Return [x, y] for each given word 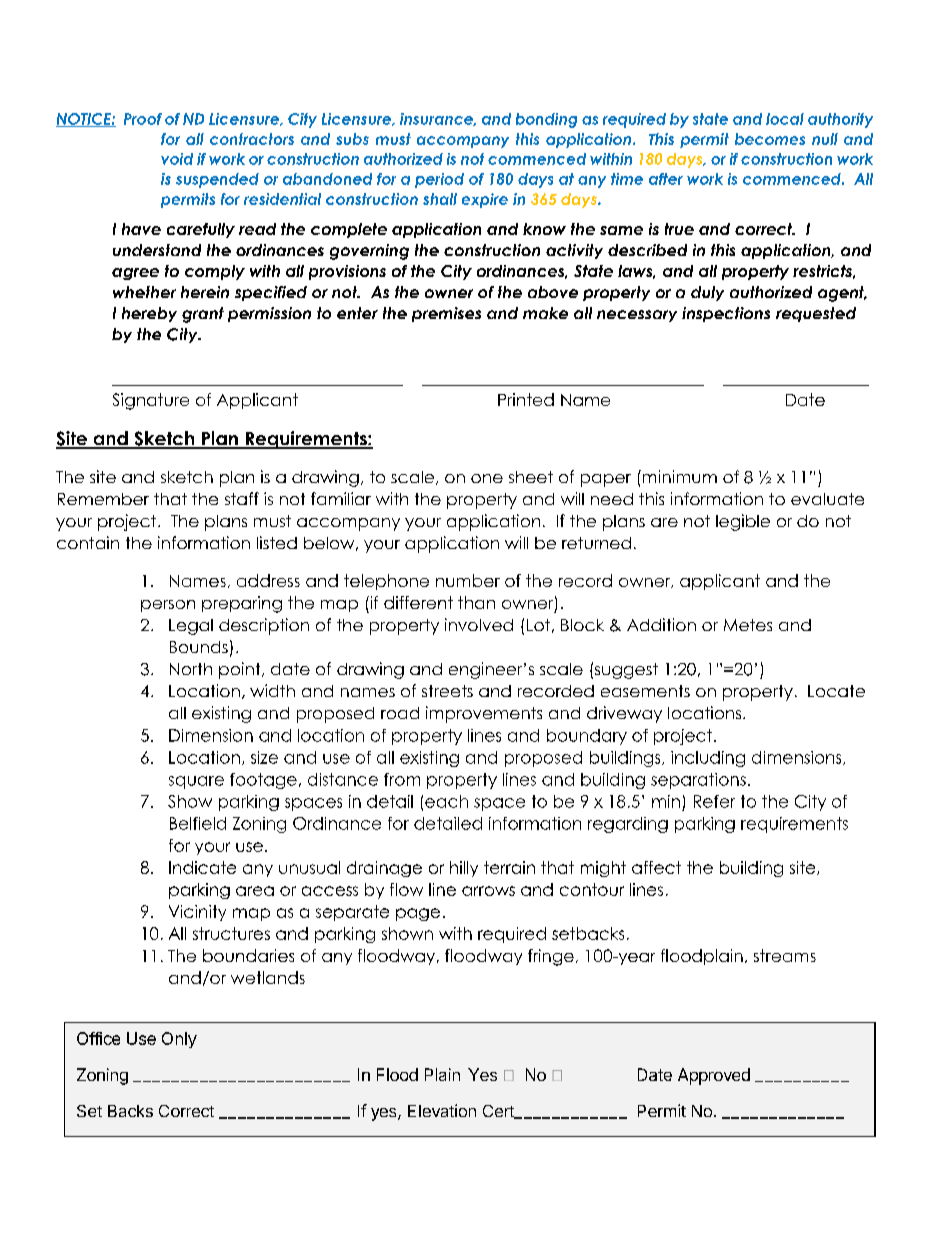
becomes [770, 139]
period [439, 180]
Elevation [442, 1110]
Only [179, 1040]
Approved [714, 1076]
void [177, 159]
